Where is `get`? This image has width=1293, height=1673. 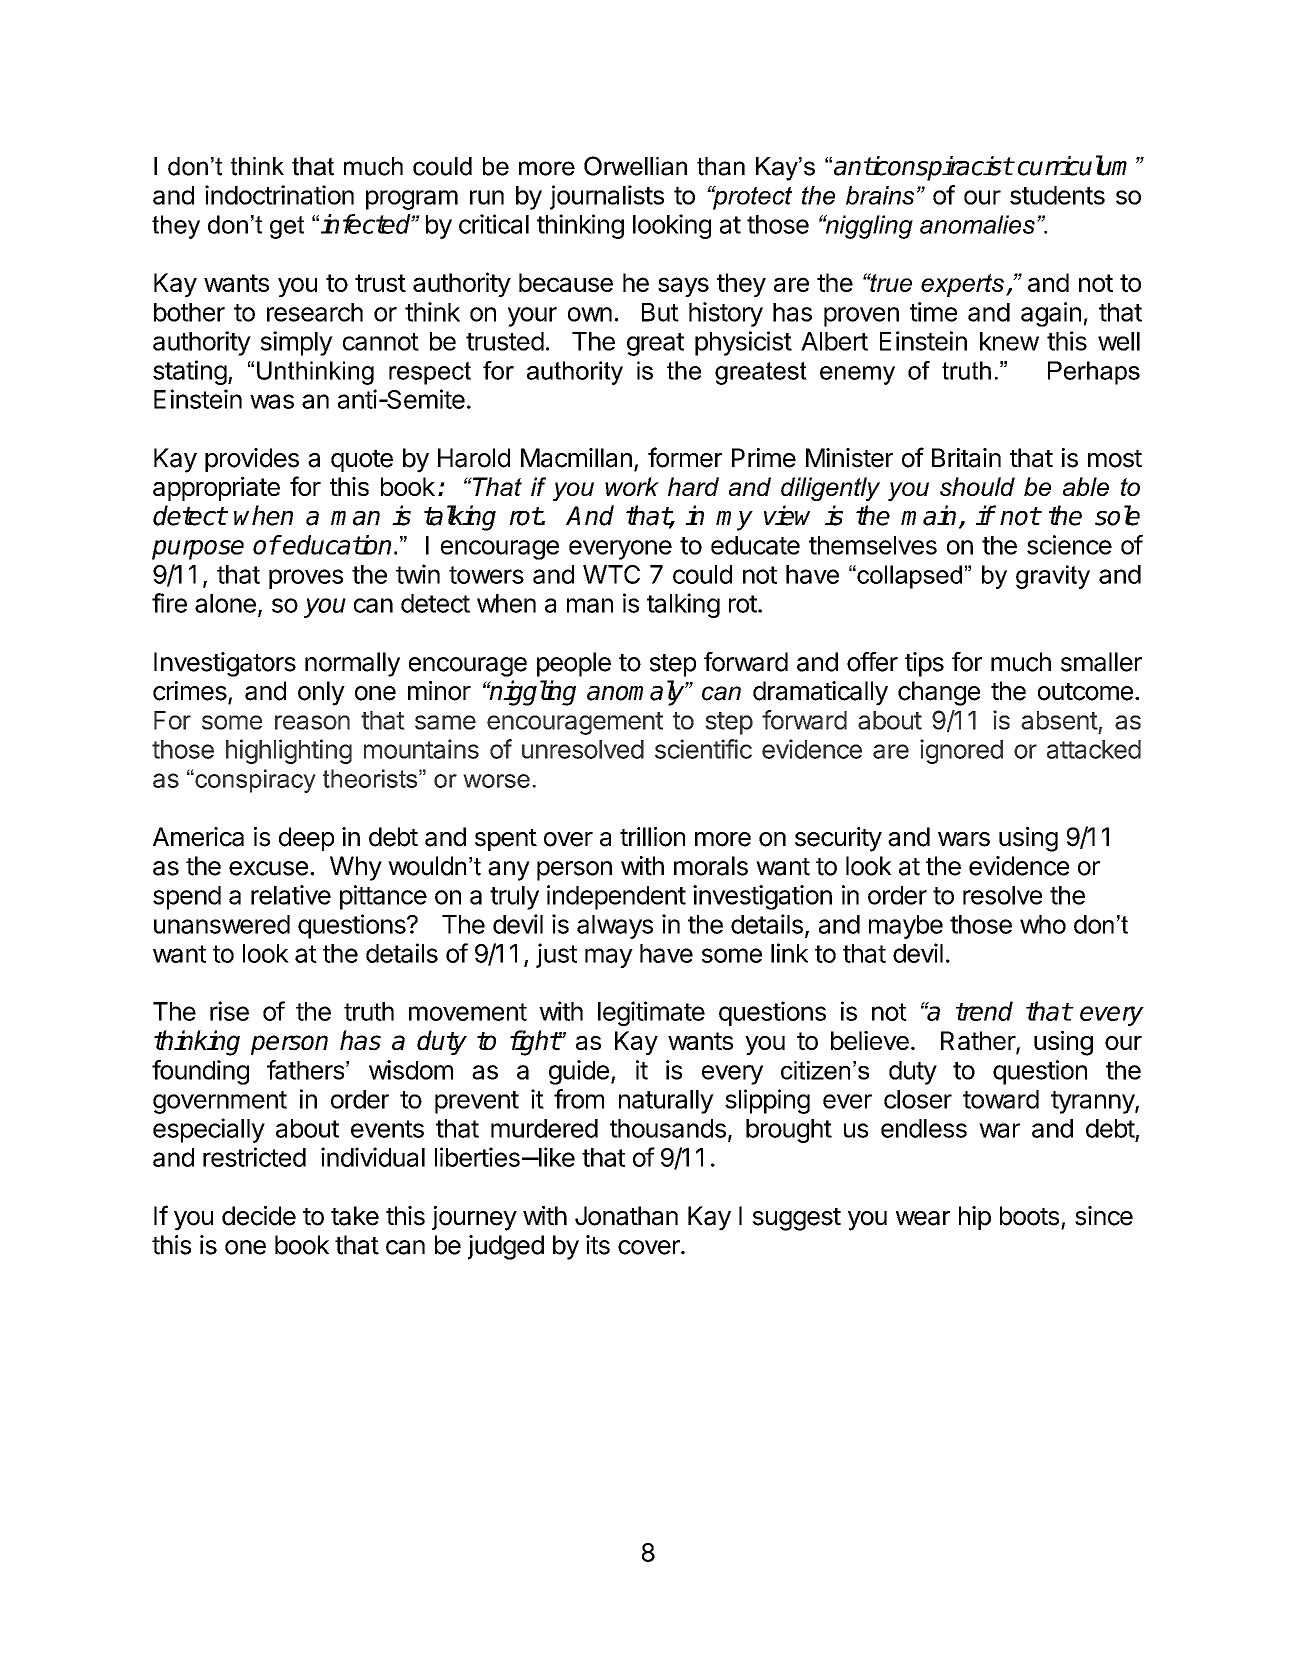
get is located at coordinates (287, 227).
